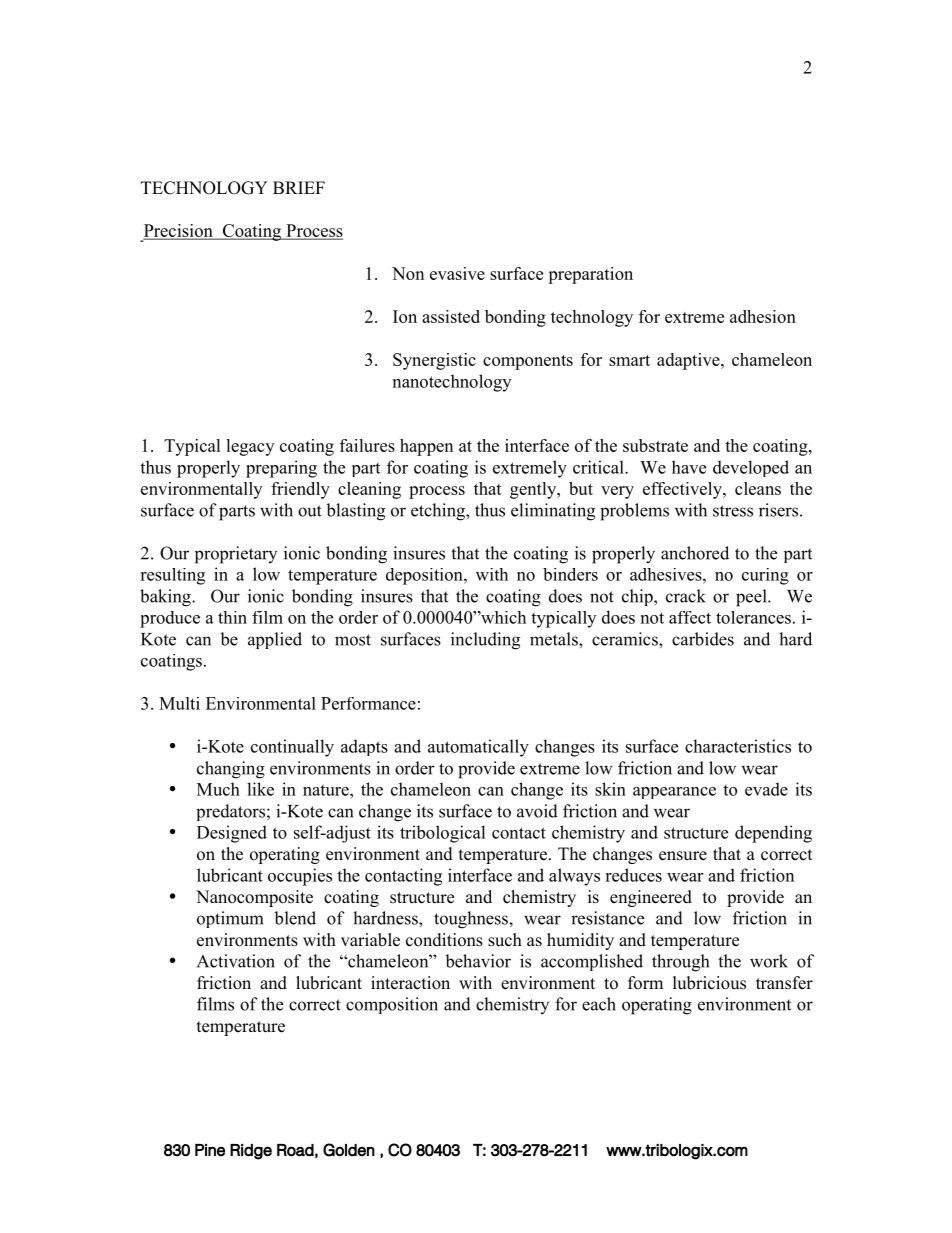  I want to click on evasive, so click(457, 273).
